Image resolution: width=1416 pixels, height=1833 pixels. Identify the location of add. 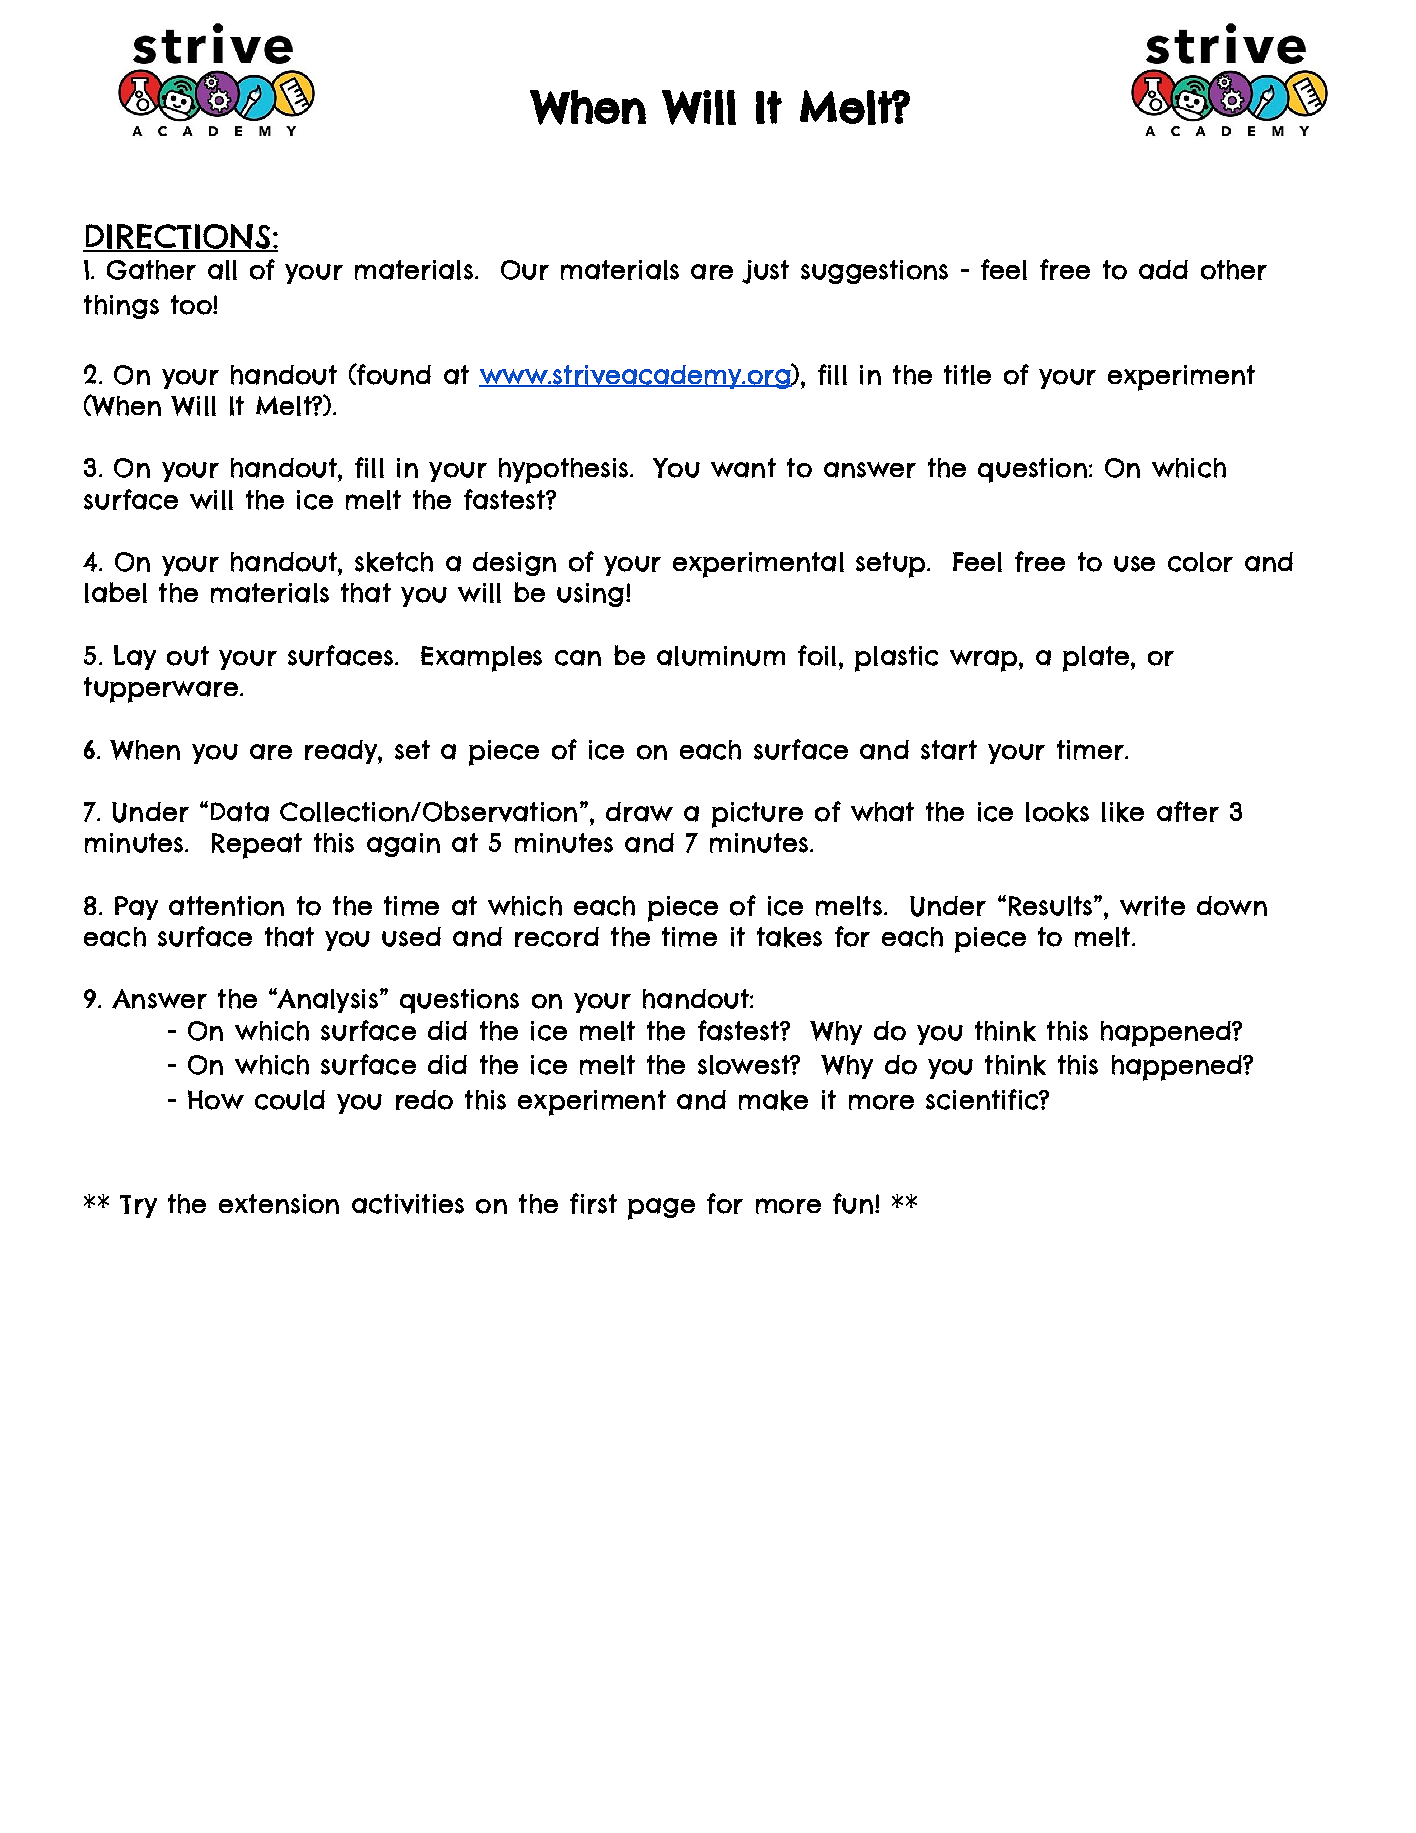
(1163, 270).
